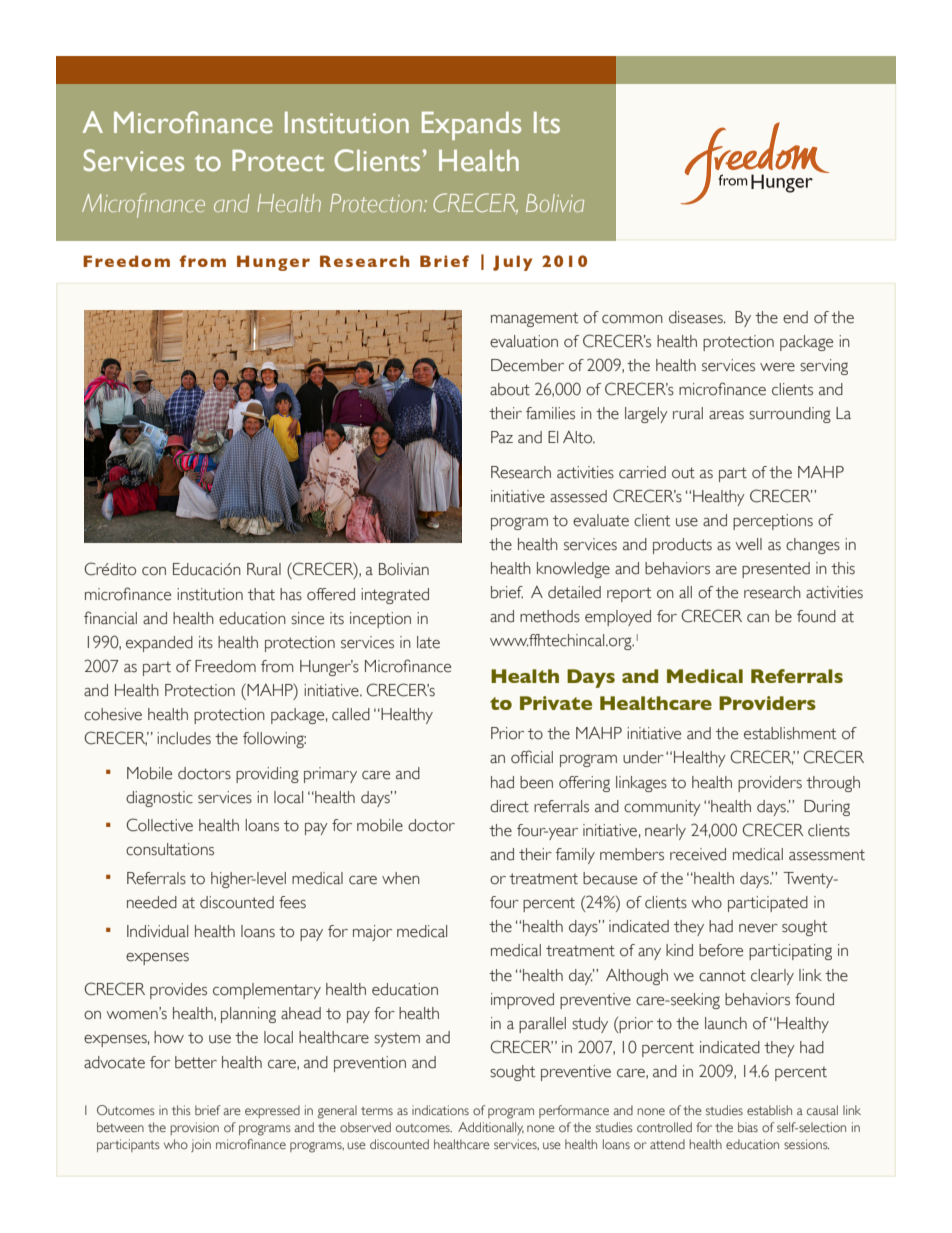 Image resolution: width=952 pixels, height=1233 pixels. Describe the element at coordinates (471, 126) in the document. I see `Expands` at that location.
